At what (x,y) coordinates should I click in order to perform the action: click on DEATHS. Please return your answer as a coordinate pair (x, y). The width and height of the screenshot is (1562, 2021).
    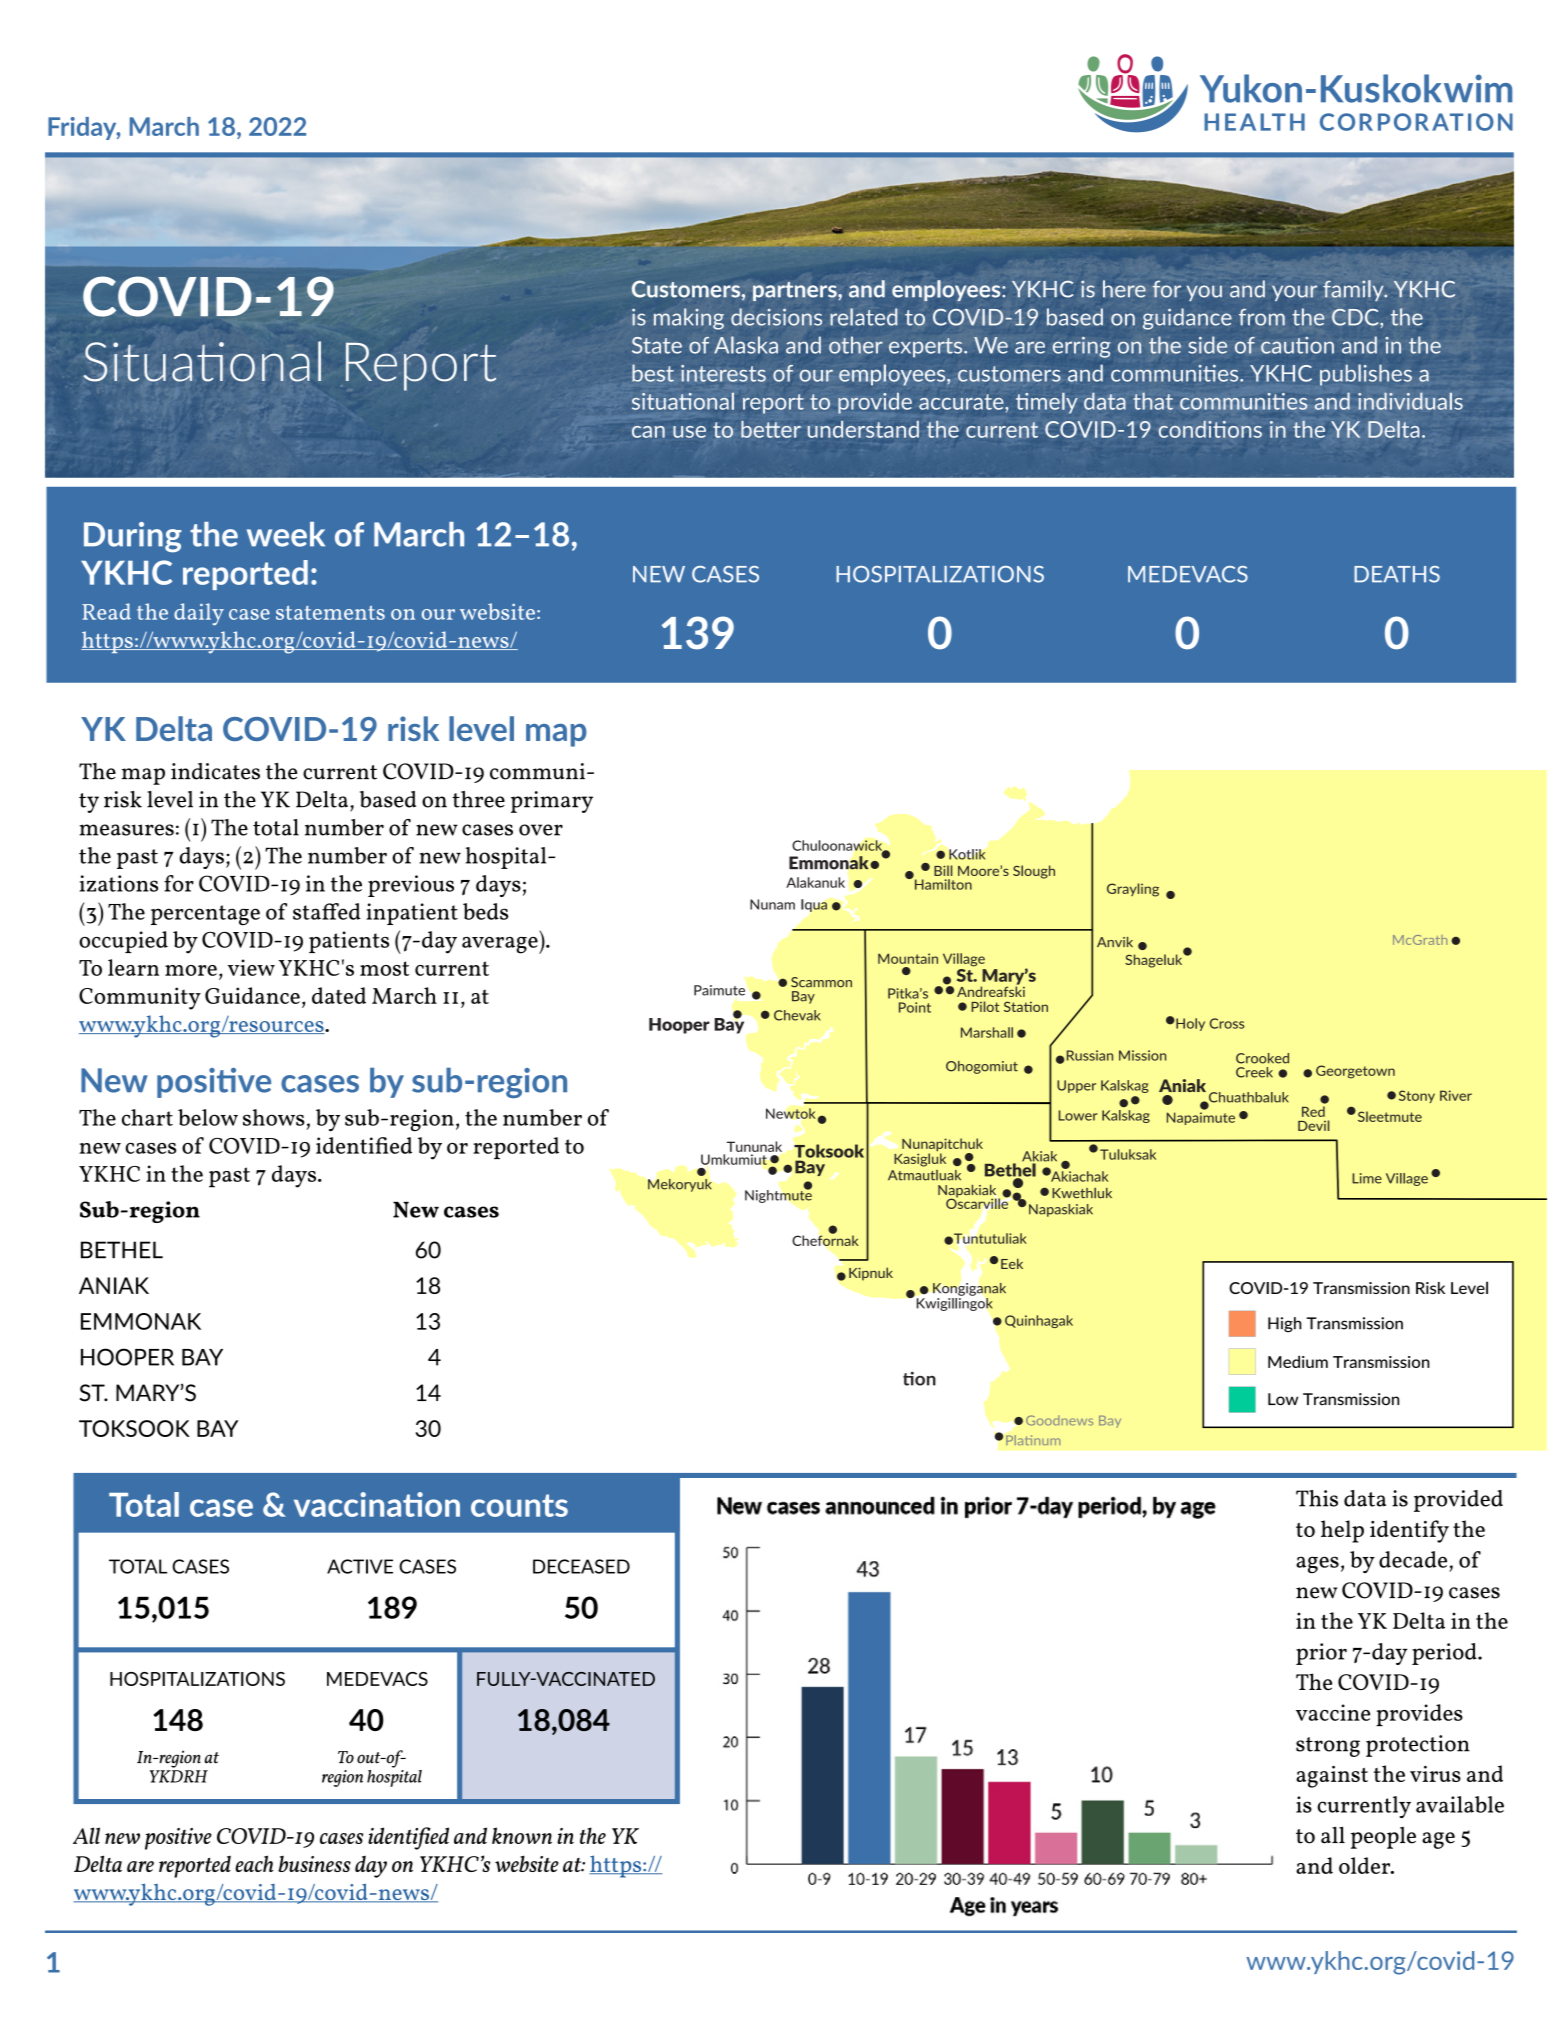
    Looking at the image, I should click on (1397, 574).
